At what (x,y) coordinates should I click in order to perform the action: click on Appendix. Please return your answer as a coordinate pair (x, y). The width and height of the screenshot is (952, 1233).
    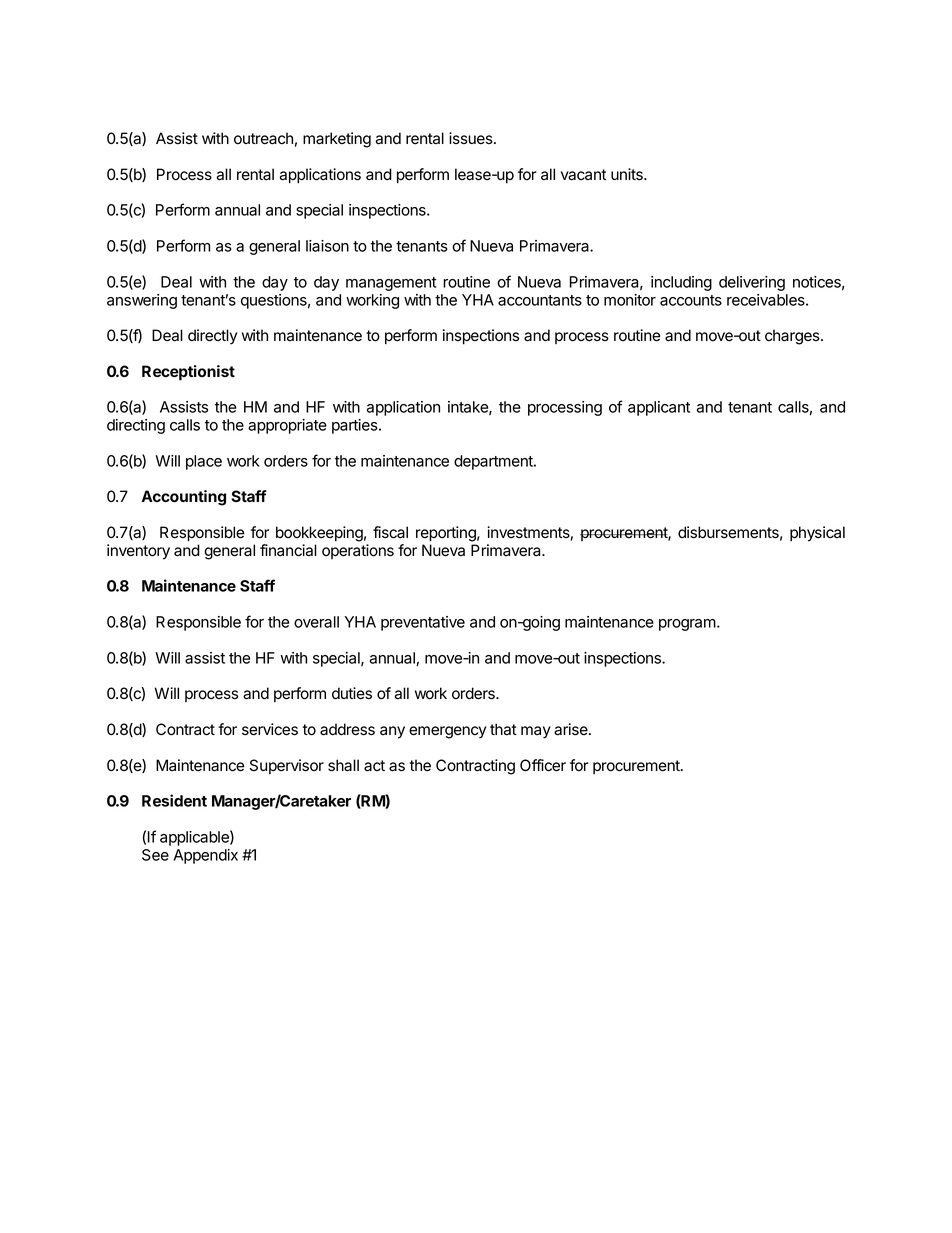
    Looking at the image, I should click on (205, 856).
